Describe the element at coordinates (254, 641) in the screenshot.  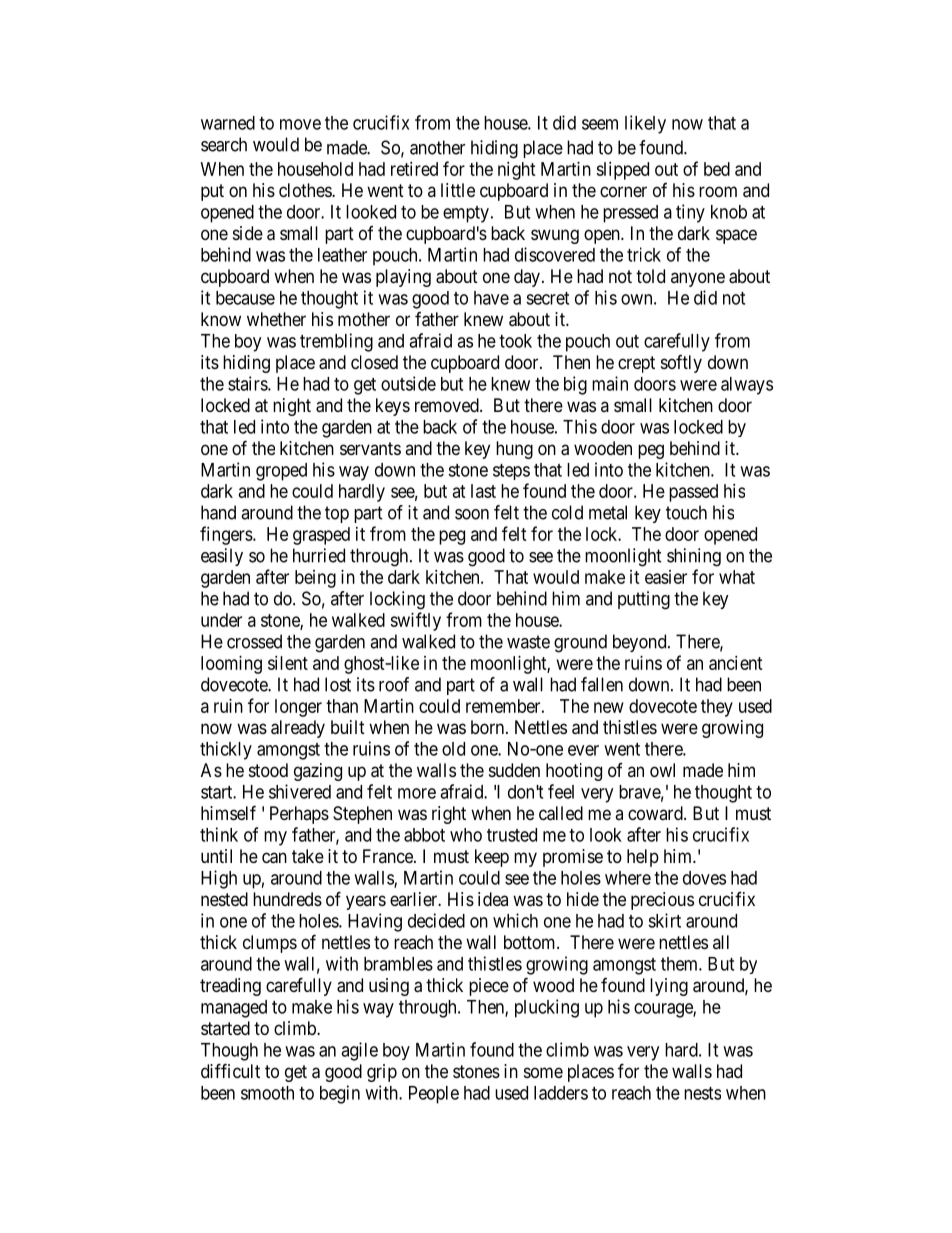
I see `crossed` at that location.
